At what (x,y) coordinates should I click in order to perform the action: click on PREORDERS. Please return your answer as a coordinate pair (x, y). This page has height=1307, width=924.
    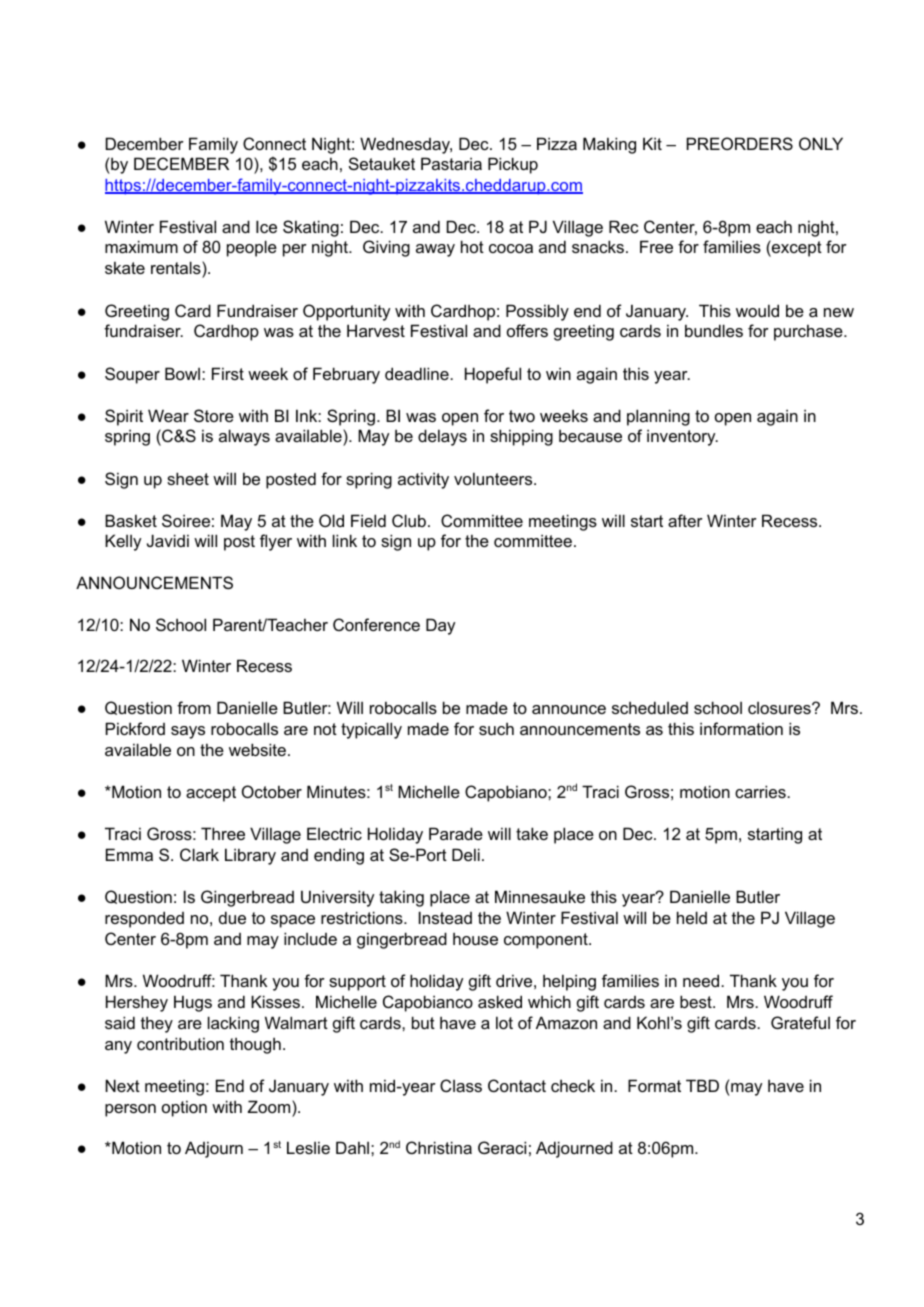
    Looking at the image, I should click on (740, 143).
